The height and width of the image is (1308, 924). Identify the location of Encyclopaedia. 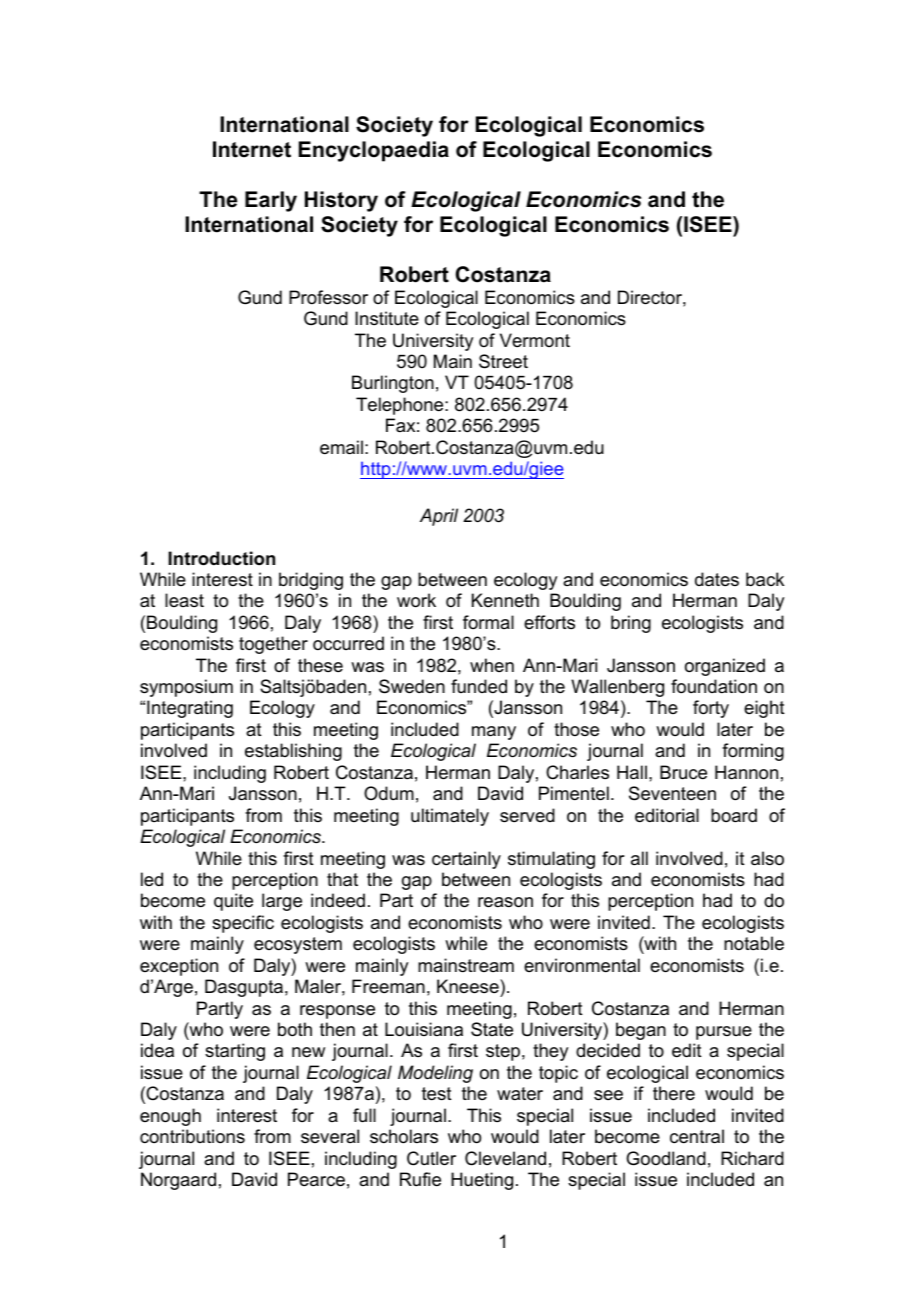
(374, 151).
